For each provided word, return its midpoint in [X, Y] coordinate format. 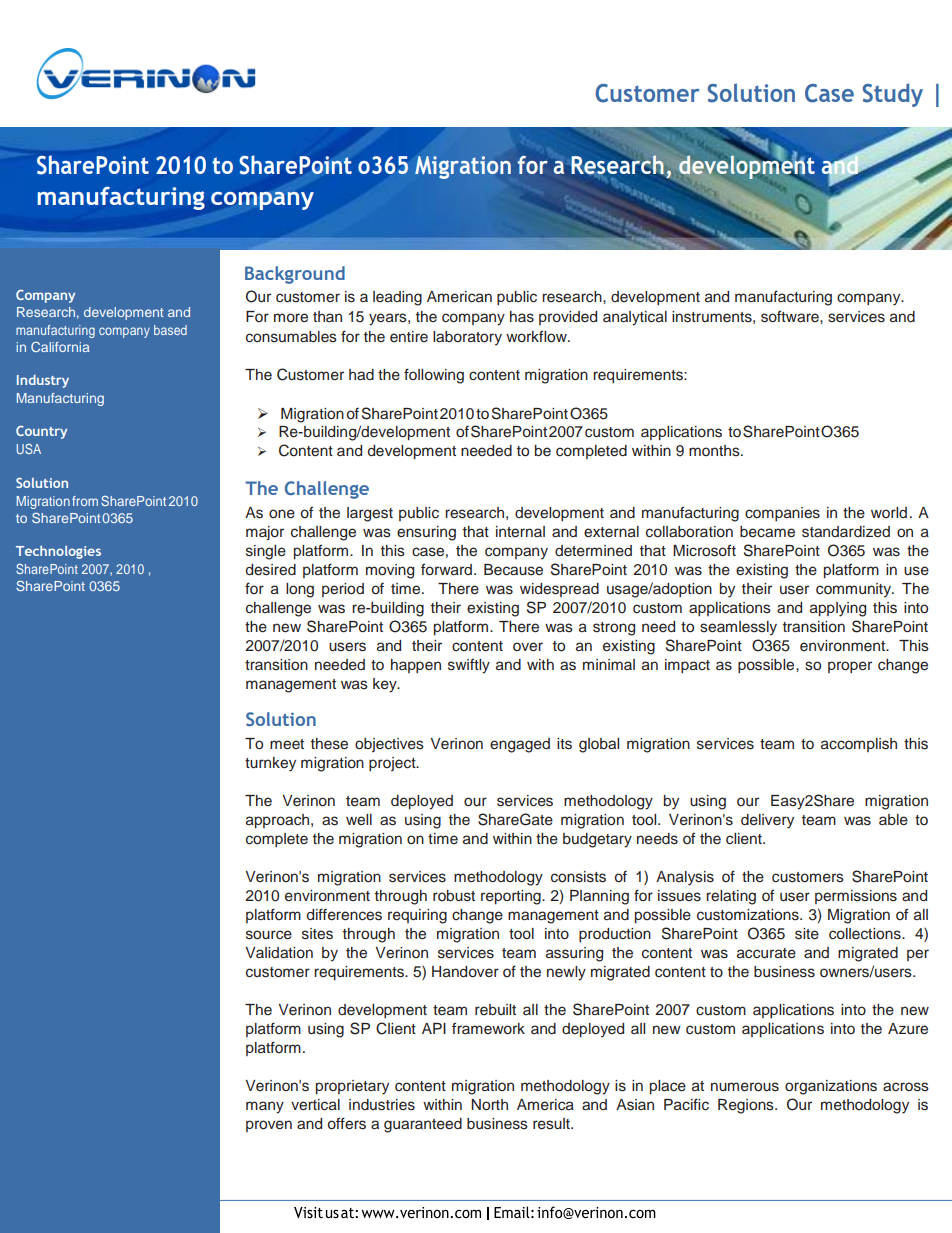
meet [287, 744]
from [85, 501]
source [269, 935]
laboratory [467, 338]
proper [850, 667]
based [170, 330]
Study [892, 95]
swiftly [469, 666]
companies [782, 514]
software [791, 316]
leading [397, 298]
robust [454, 896]
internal [520, 531]
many [265, 1107]
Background [295, 275]
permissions [856, 897]
